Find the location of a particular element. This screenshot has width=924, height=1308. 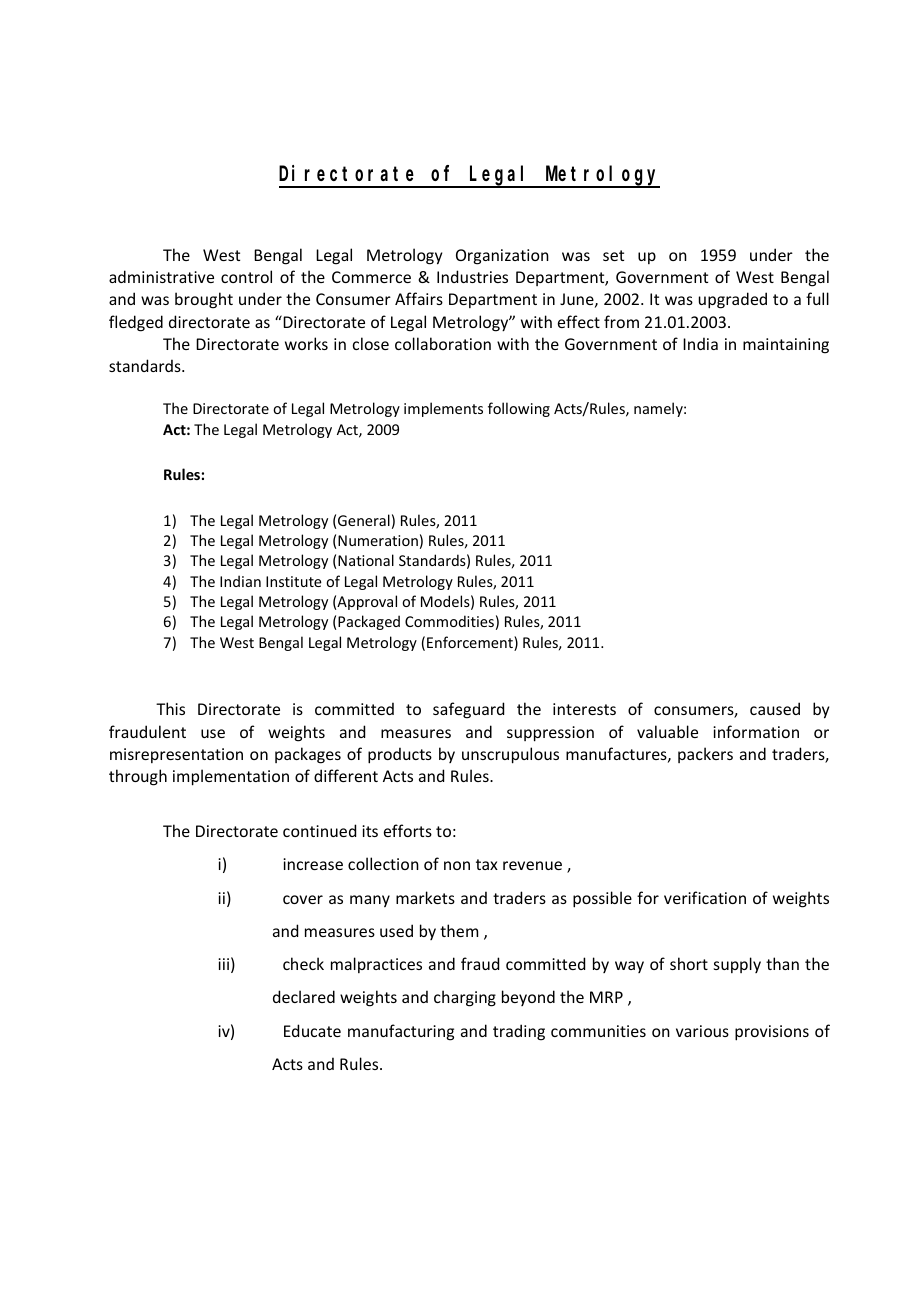

various is located at coordinates (702, 1031).
